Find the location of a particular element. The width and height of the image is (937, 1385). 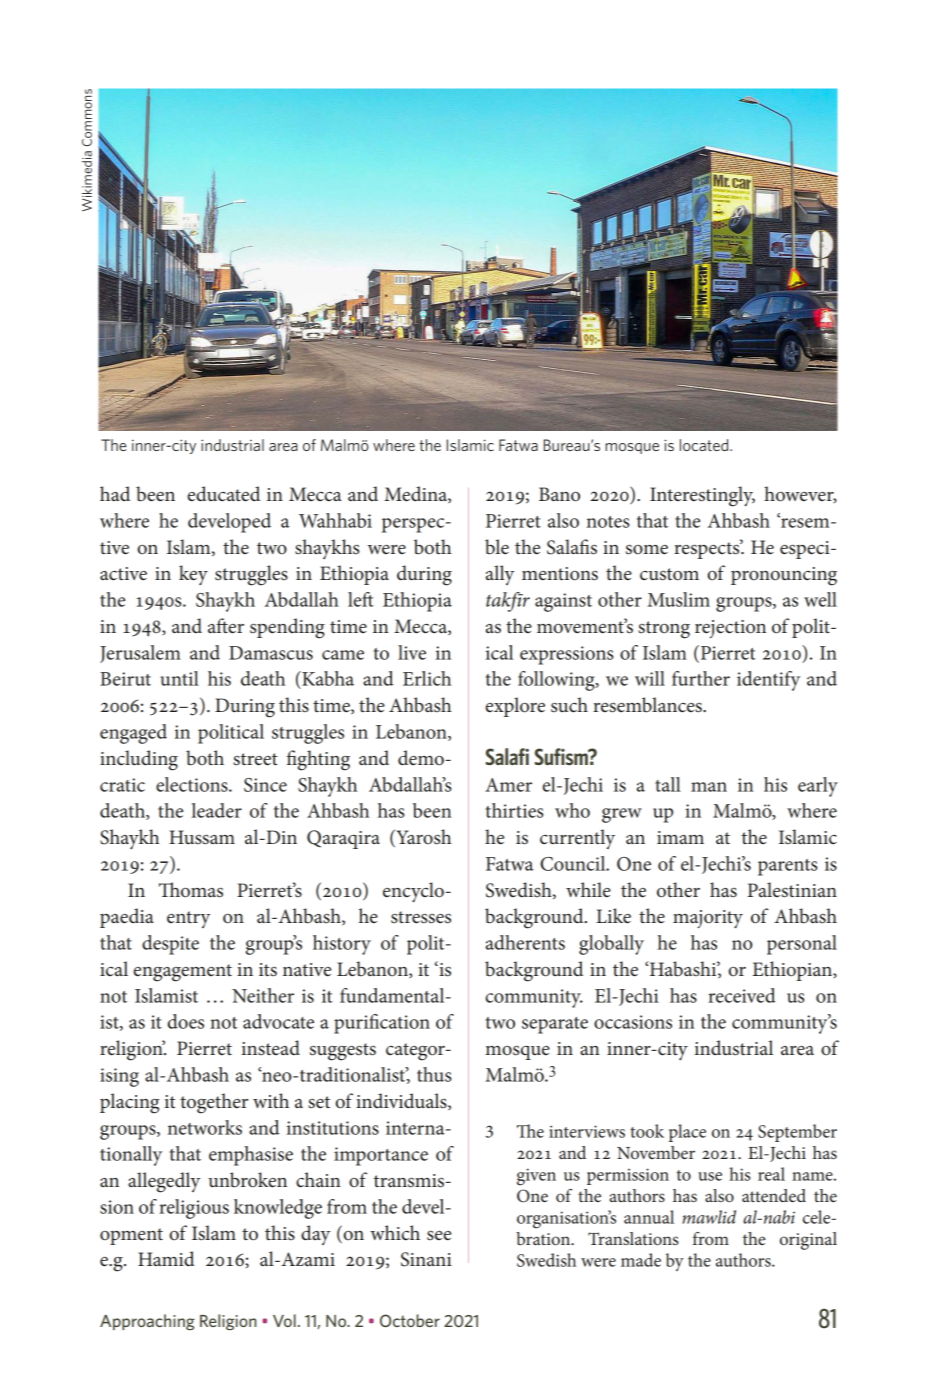

despite is located at coordinates (170, 945).
